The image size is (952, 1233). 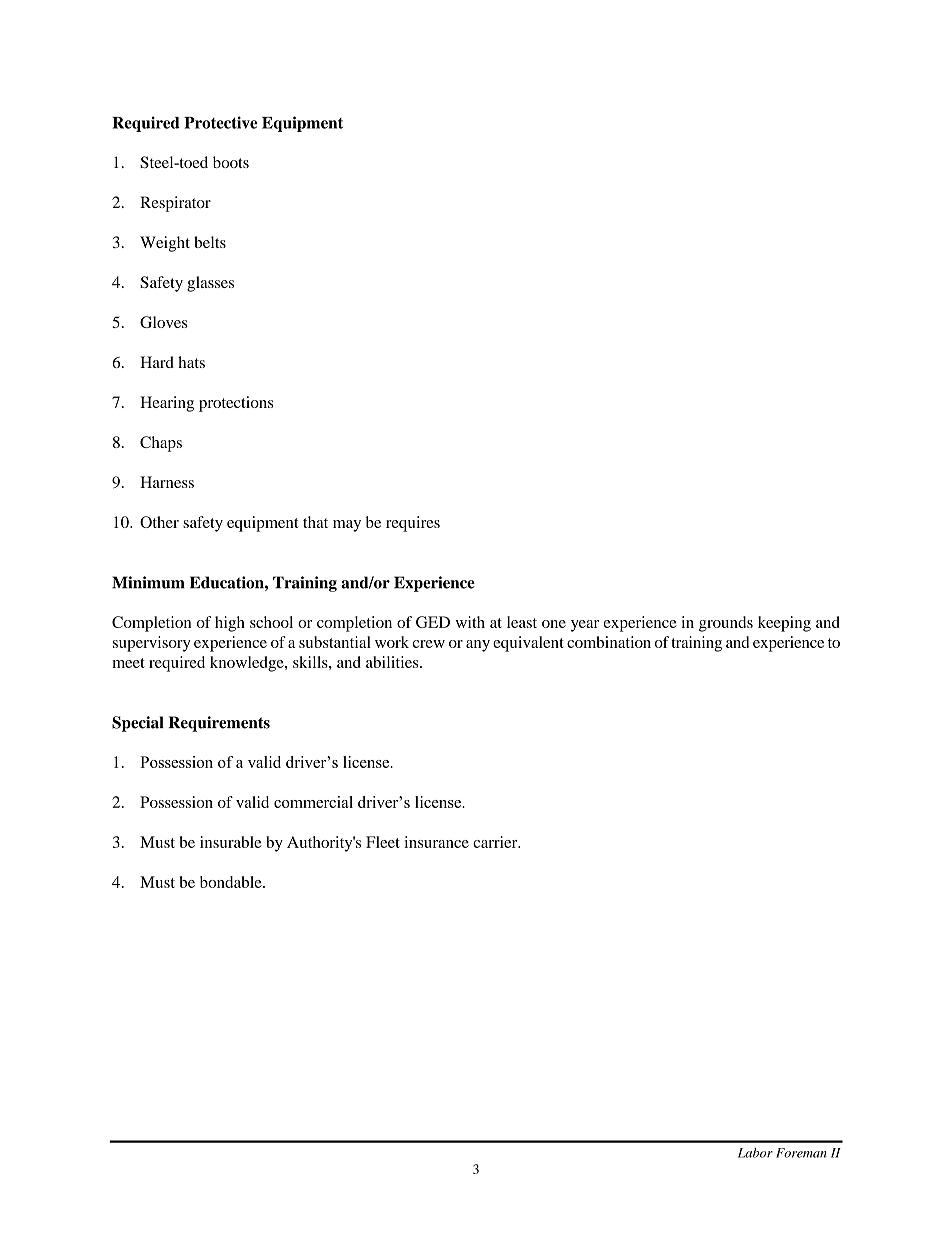 I want to click on Labor, so click(x=755, y=1153).
